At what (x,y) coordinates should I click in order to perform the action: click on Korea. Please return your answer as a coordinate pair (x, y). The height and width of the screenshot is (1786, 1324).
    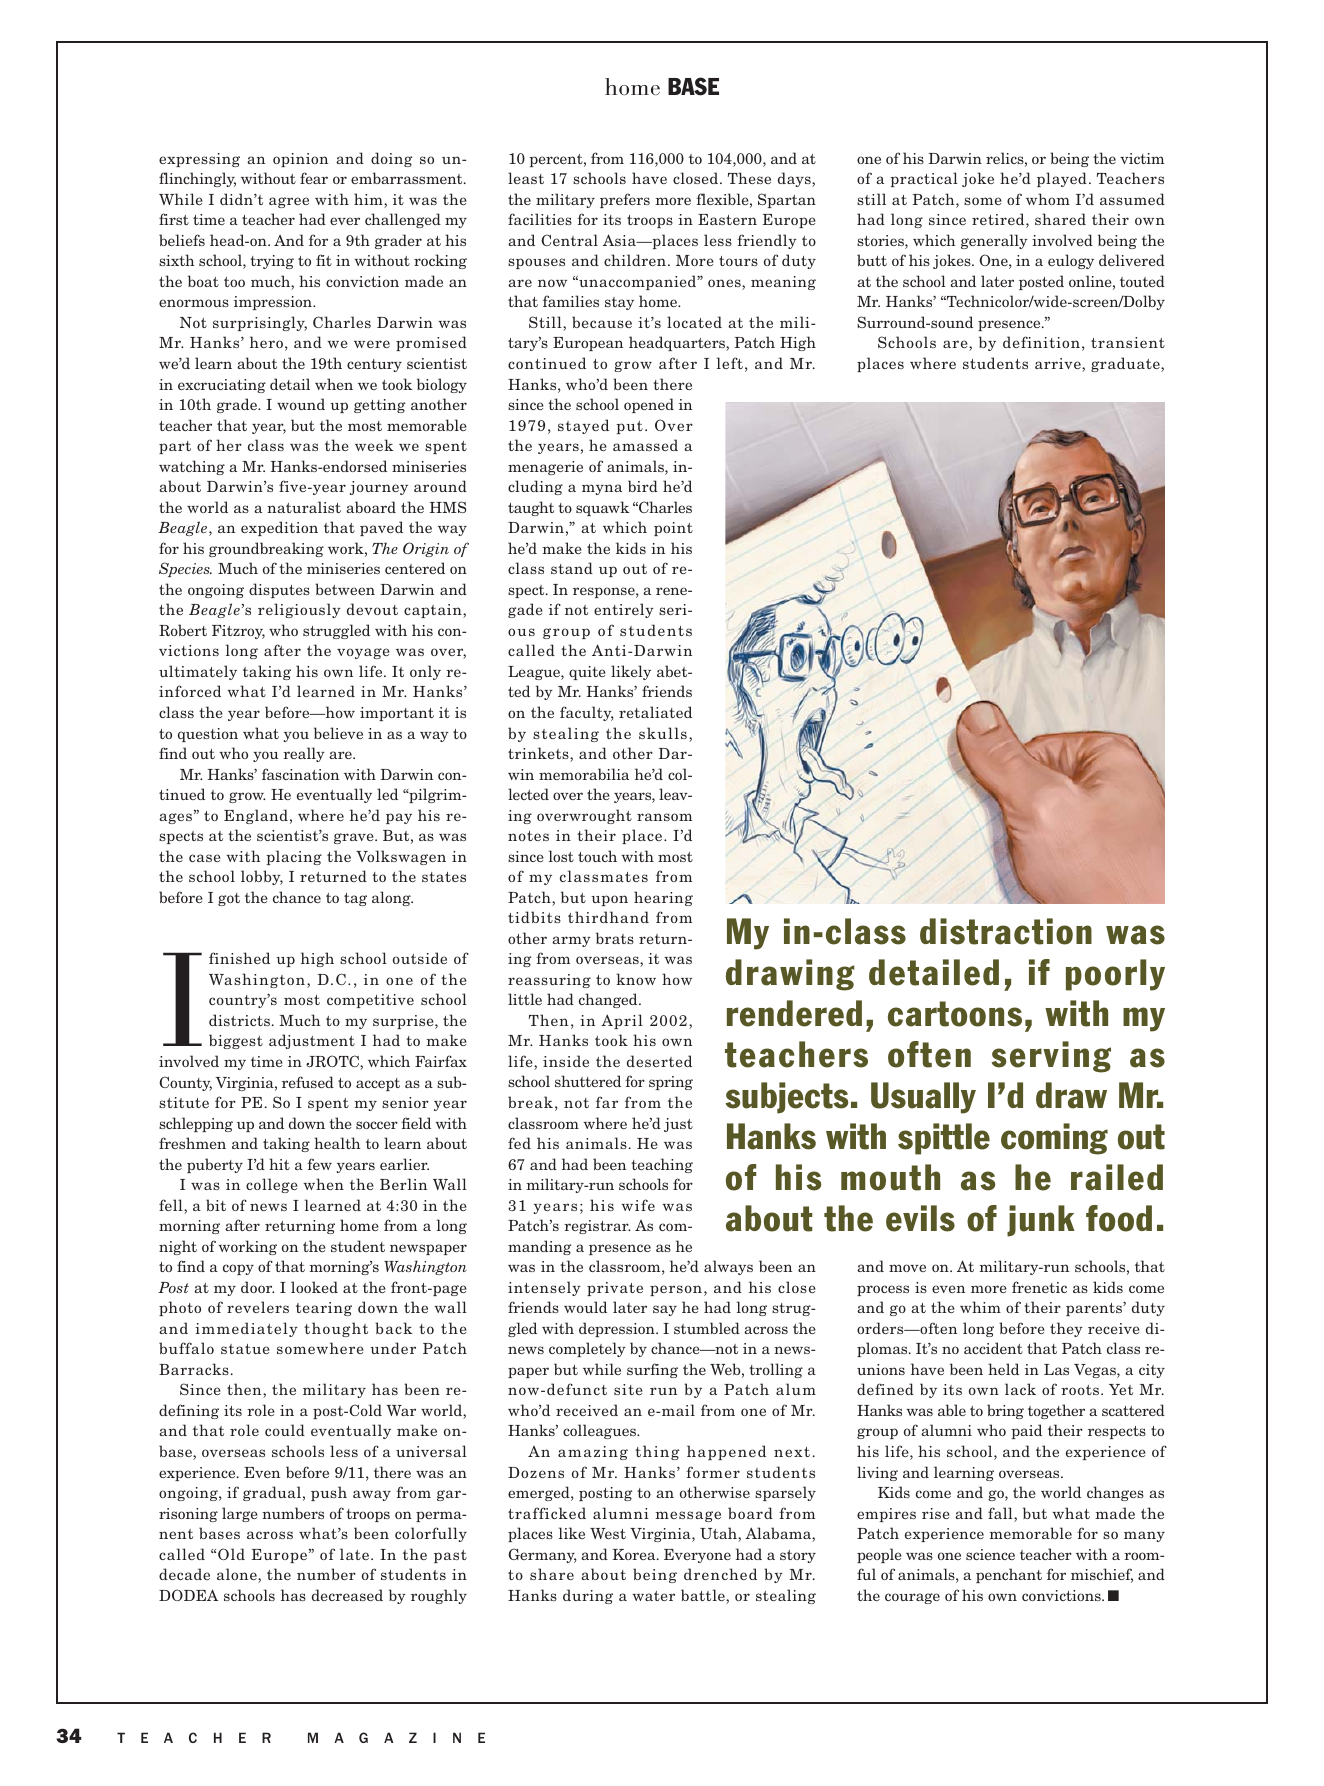
    Looking at the image, I should click on (635, 1554).
